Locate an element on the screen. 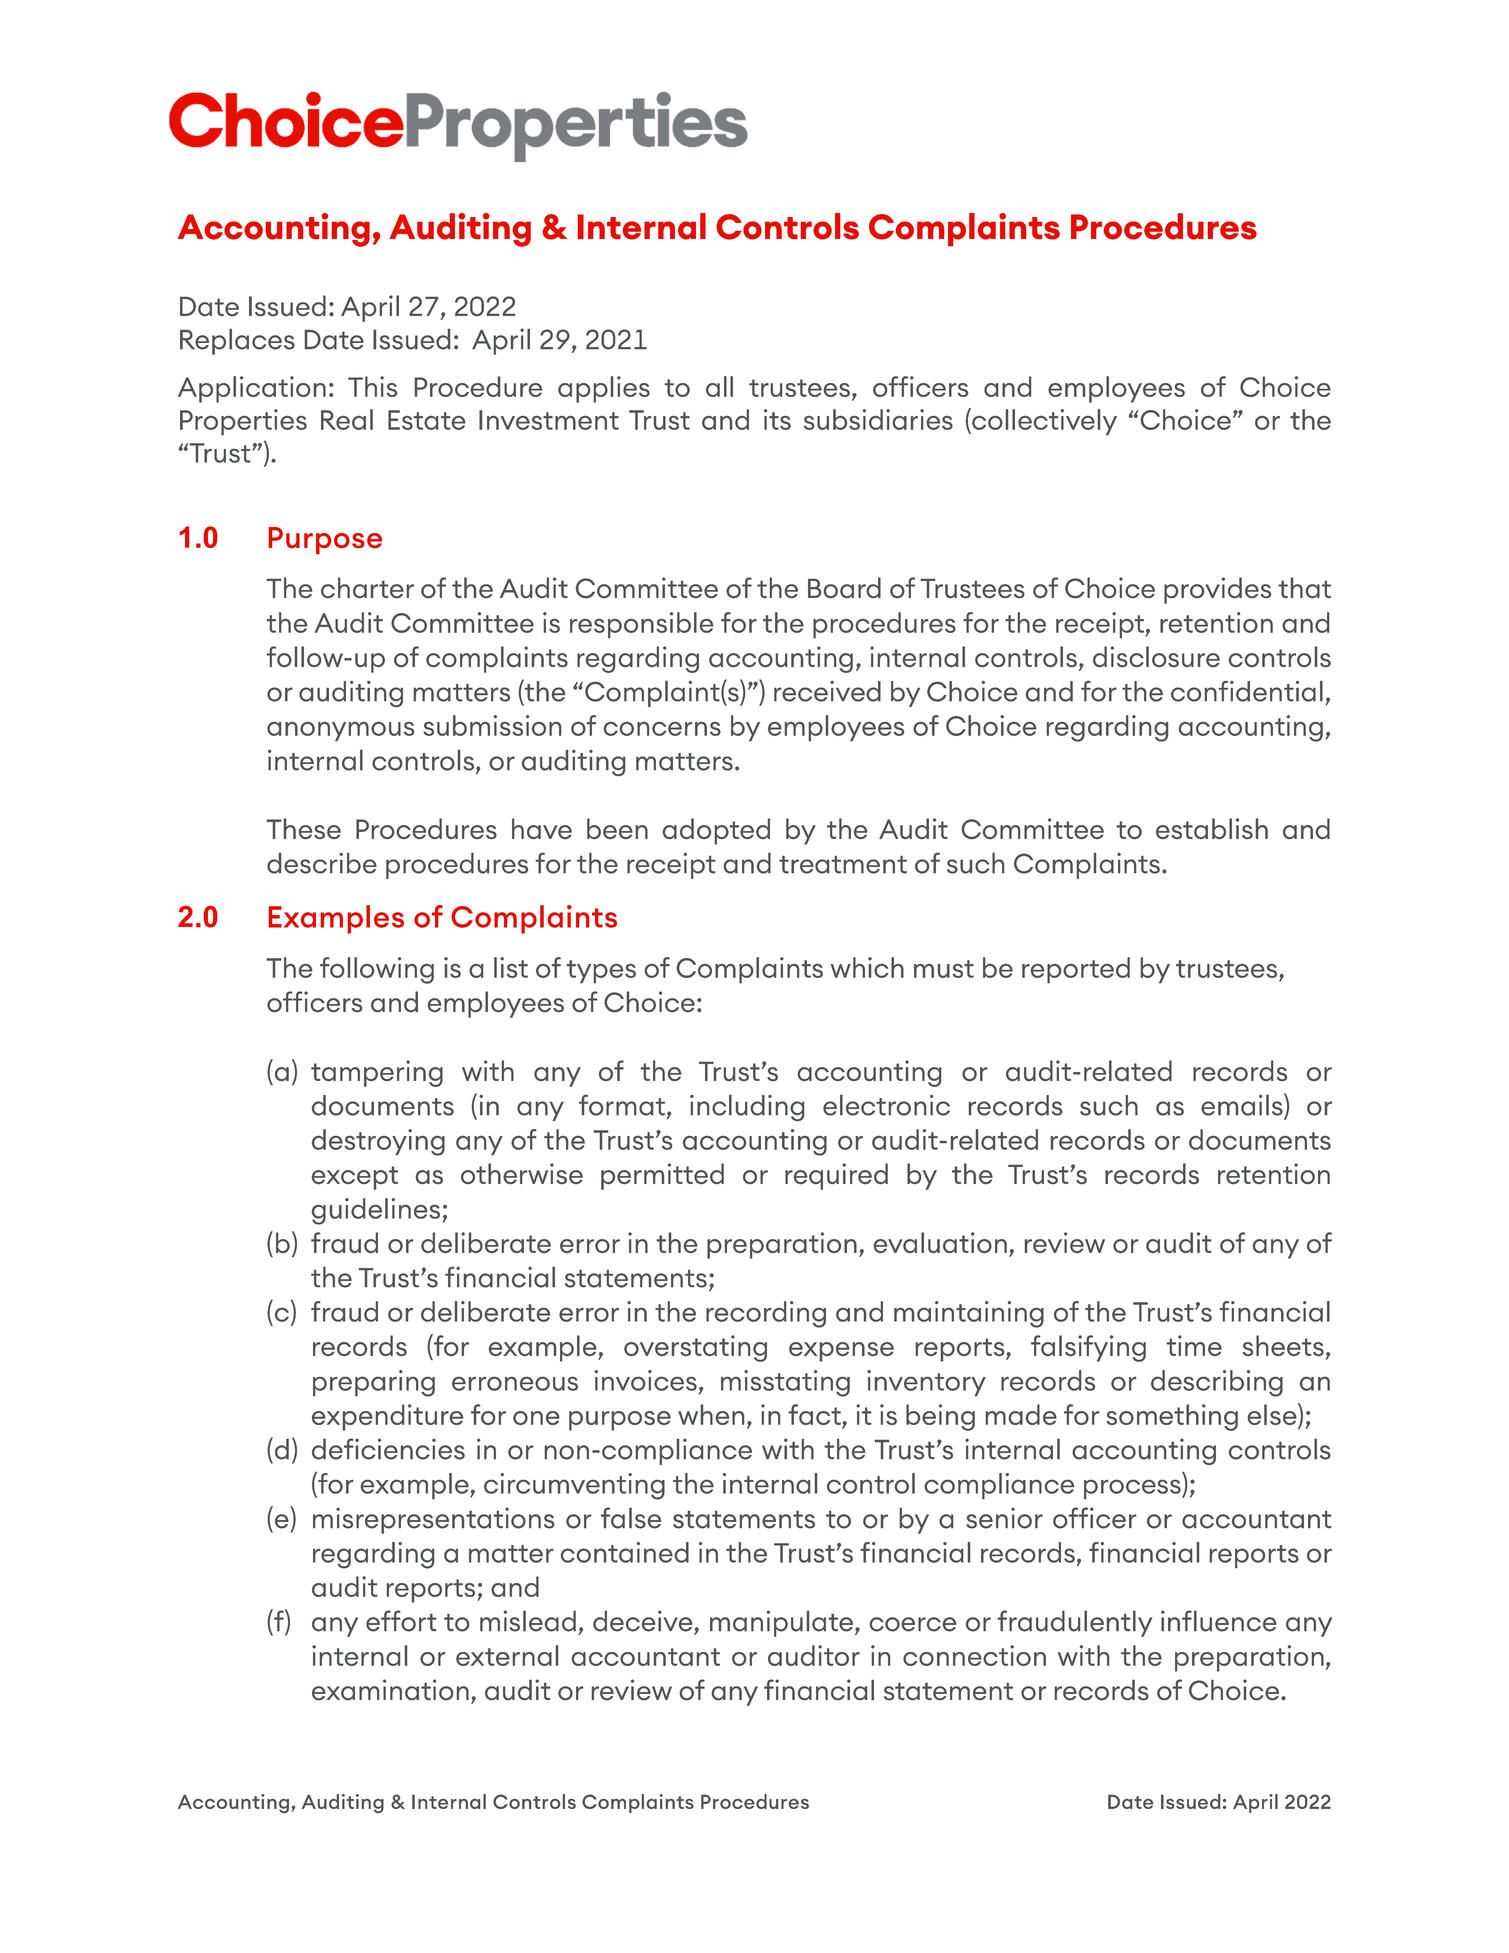 This screenshot has height=1953, width=1509. reported is located at coordinates (1076, 970).
